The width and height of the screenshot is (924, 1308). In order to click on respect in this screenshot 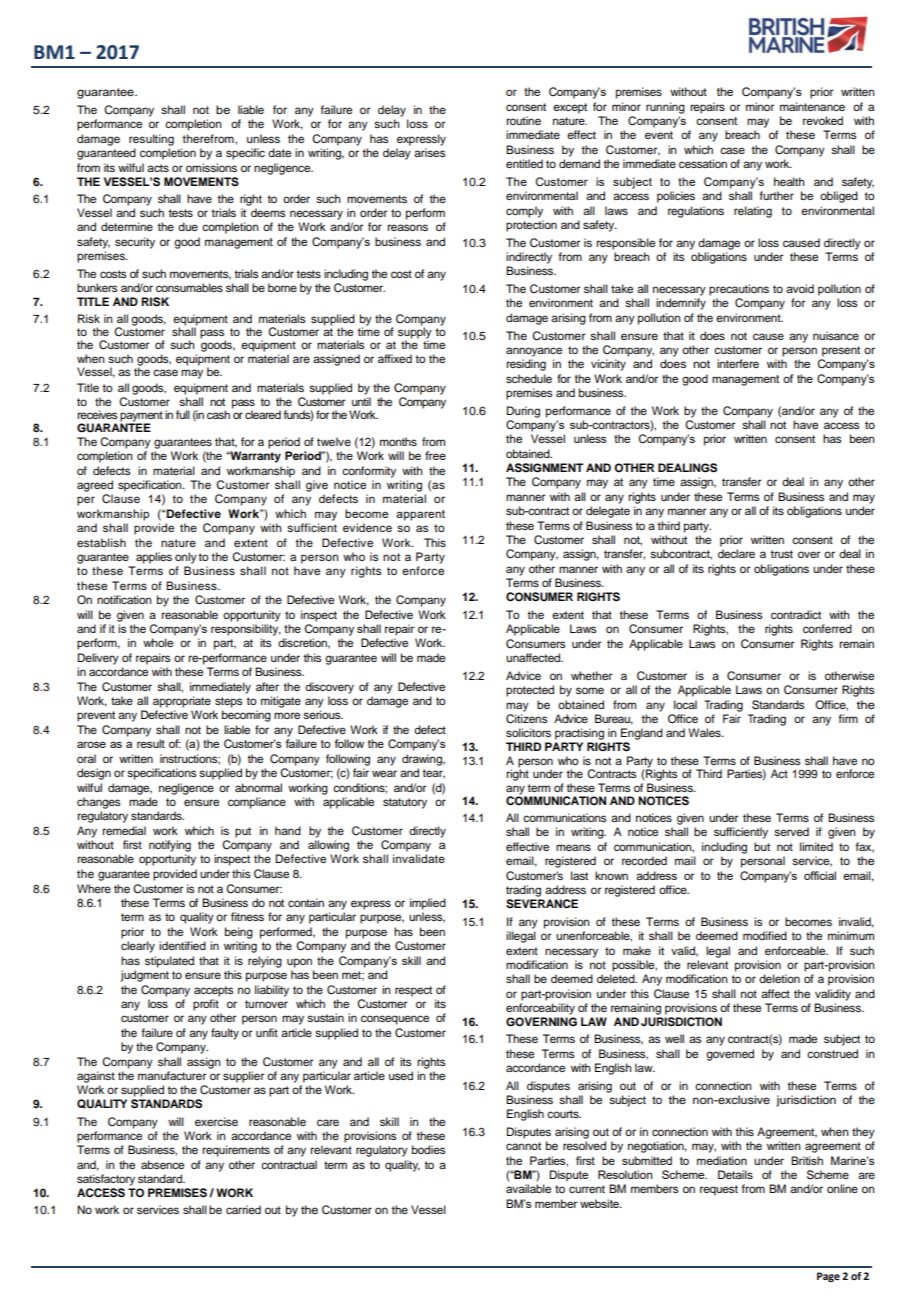, I will do `click(413, 991)`.
